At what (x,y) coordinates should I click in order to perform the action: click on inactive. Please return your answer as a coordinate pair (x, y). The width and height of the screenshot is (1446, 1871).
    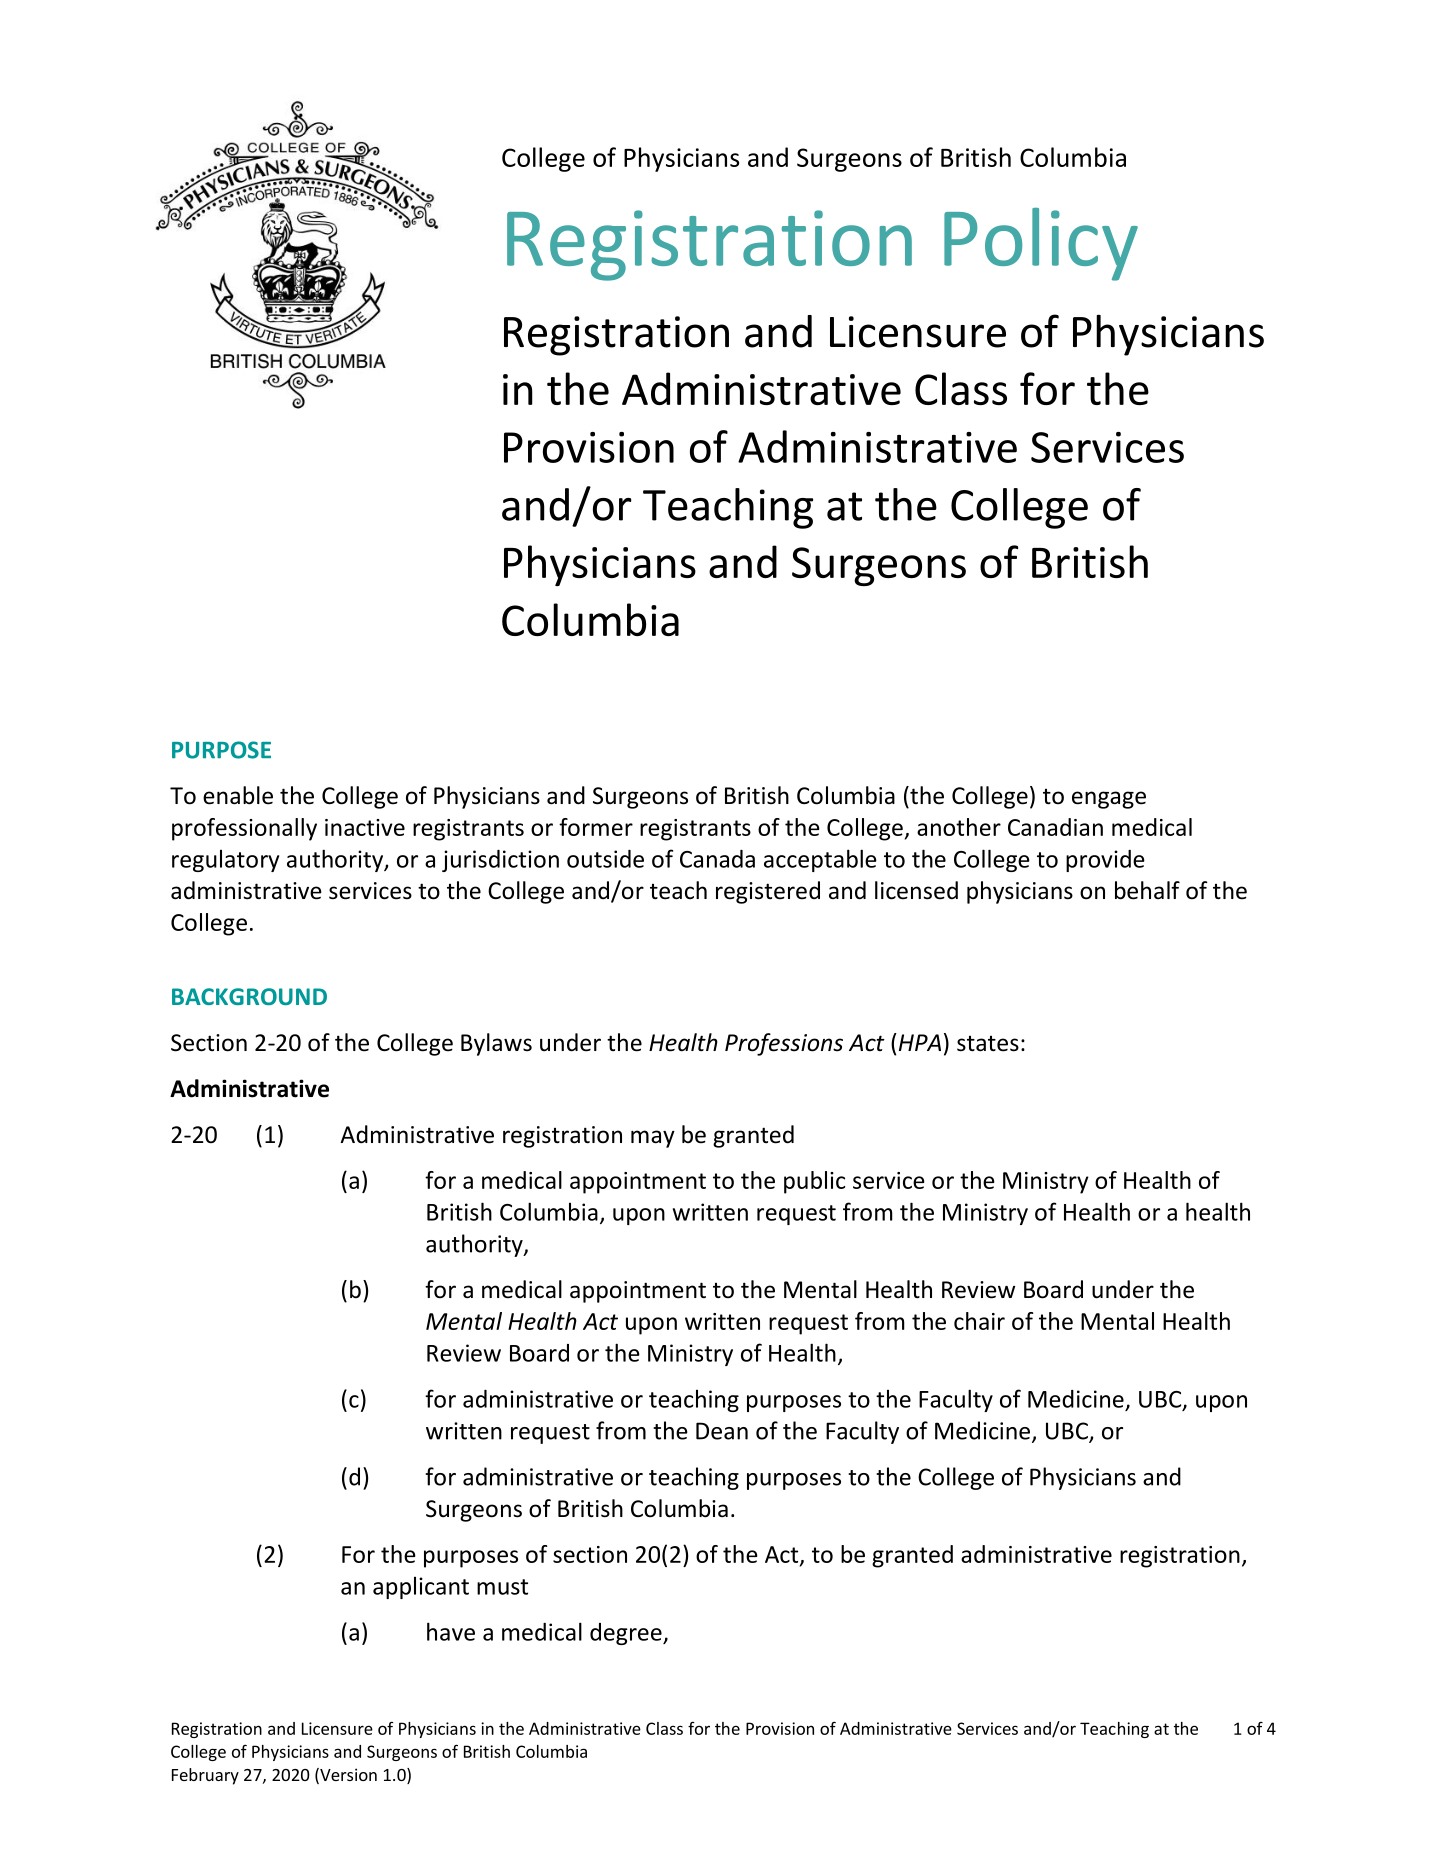
    Looking at the image, I should click on (365, 827).
